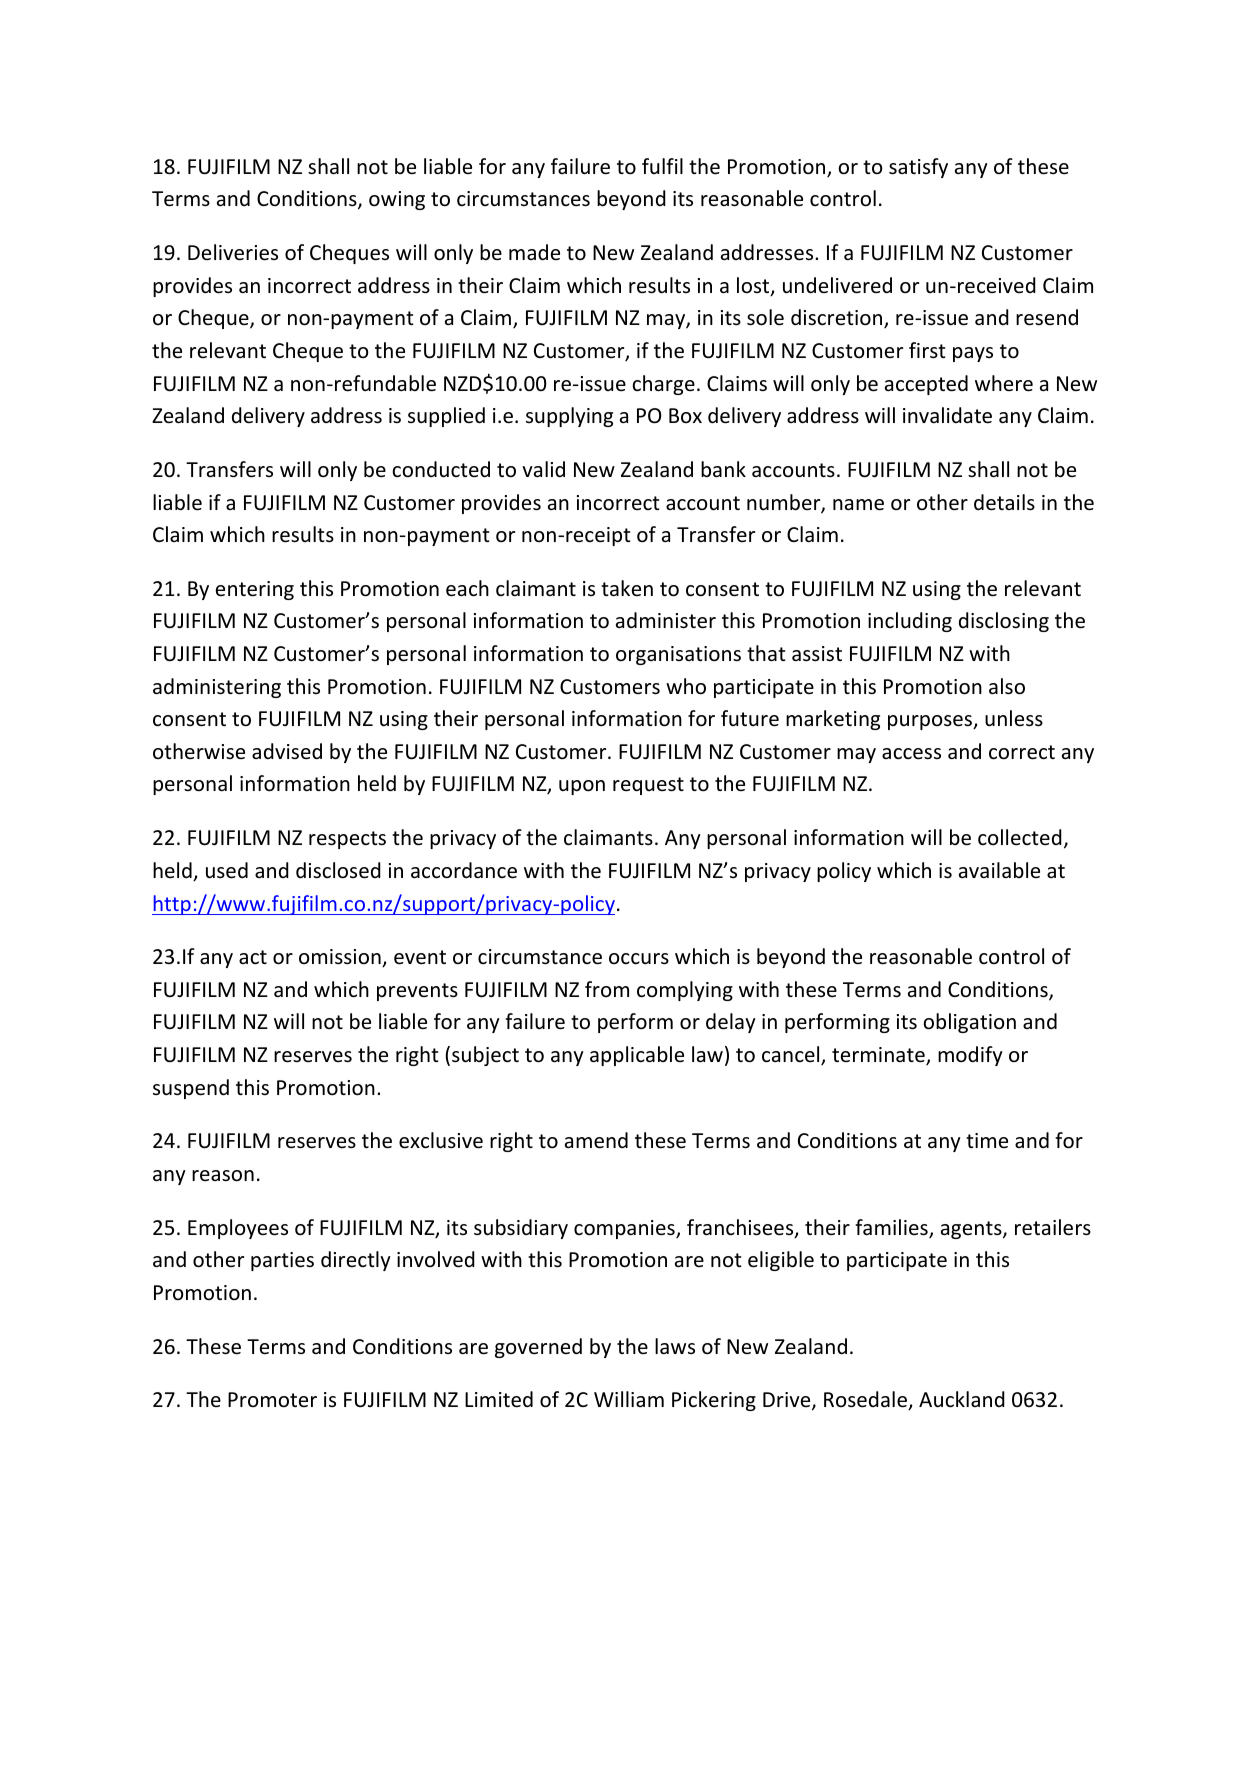  What do you see at coordinates (918, 168) in the image?
I see `satisfy` at bounding box center [918, 168].
